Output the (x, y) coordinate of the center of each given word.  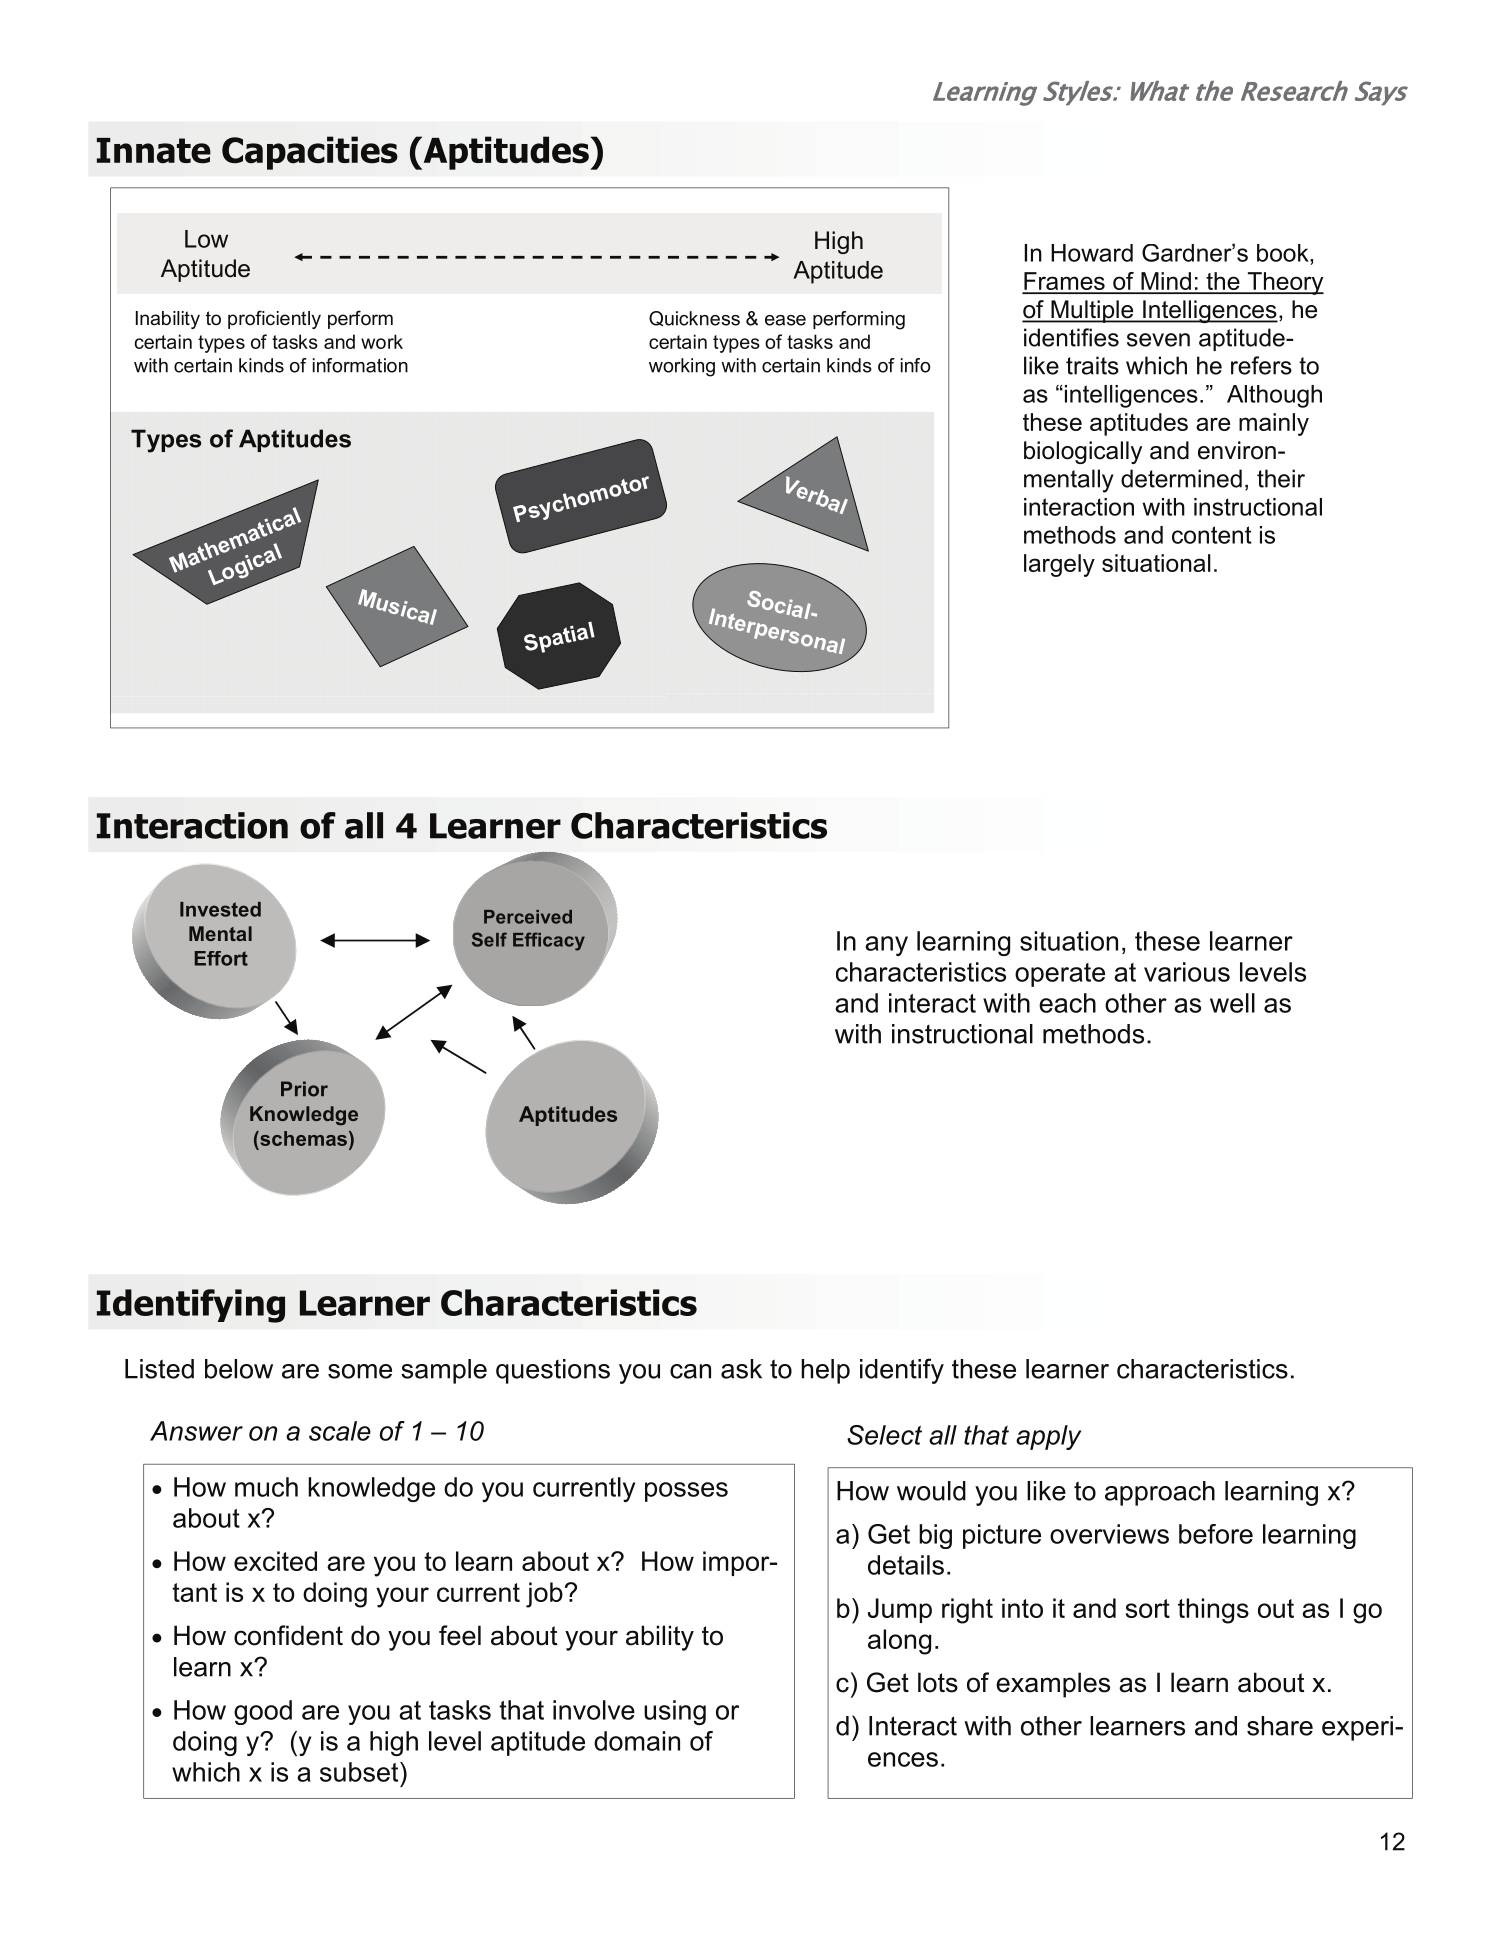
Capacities (310, 153)
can (690, 1371)
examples (1053, 1685)
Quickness (694, 318)
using (675, 1712)
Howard (1092, 253)
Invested (220, 909)
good (263, 1712)
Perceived (528, 917)
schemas (302, 1138)
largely (1059, 565)
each (1067, 1003)
